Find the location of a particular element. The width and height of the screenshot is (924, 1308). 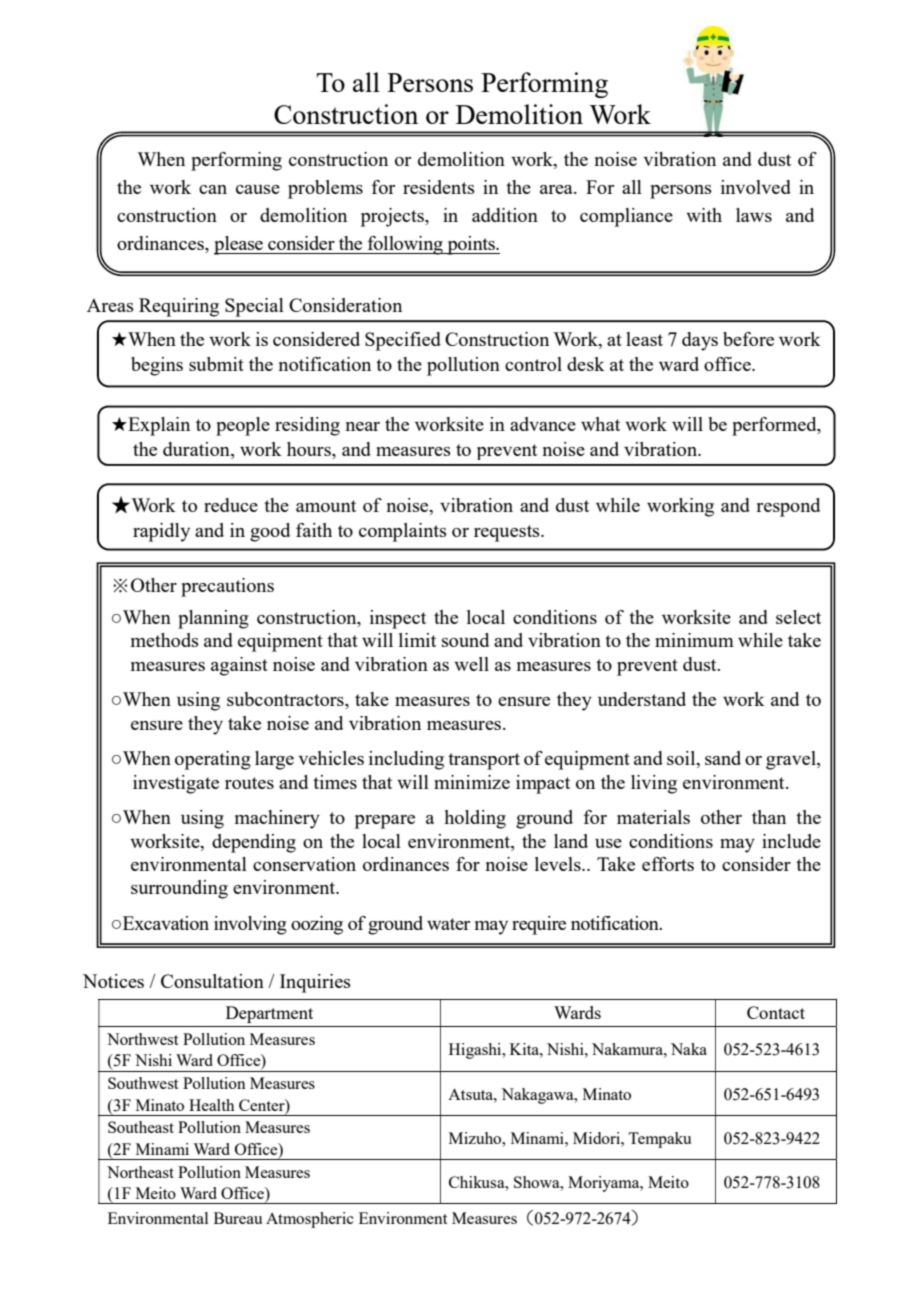

planning is located at coordinates (213, 619).
